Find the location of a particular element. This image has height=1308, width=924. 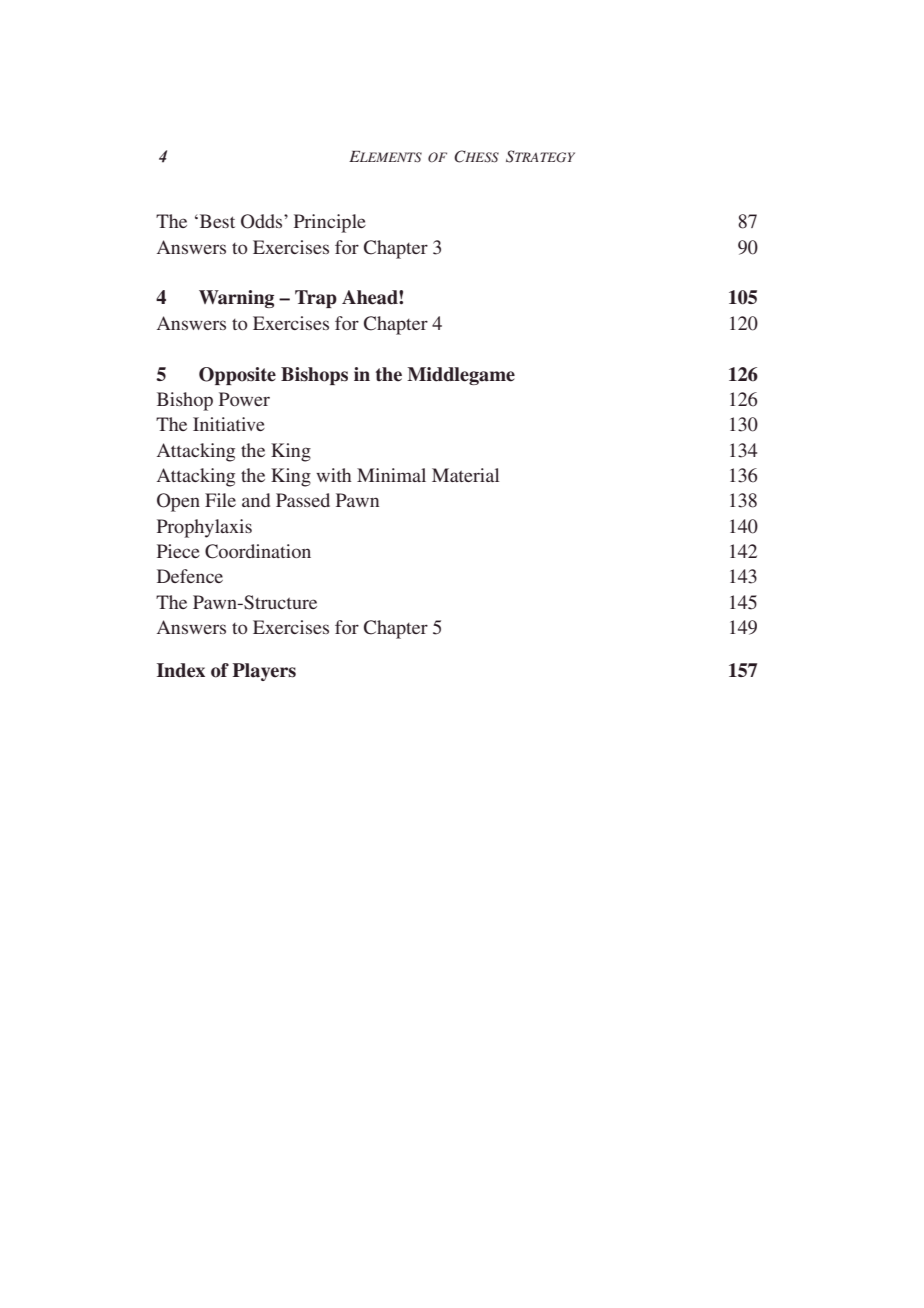

Coordination is located at coordinates (258, 551).
